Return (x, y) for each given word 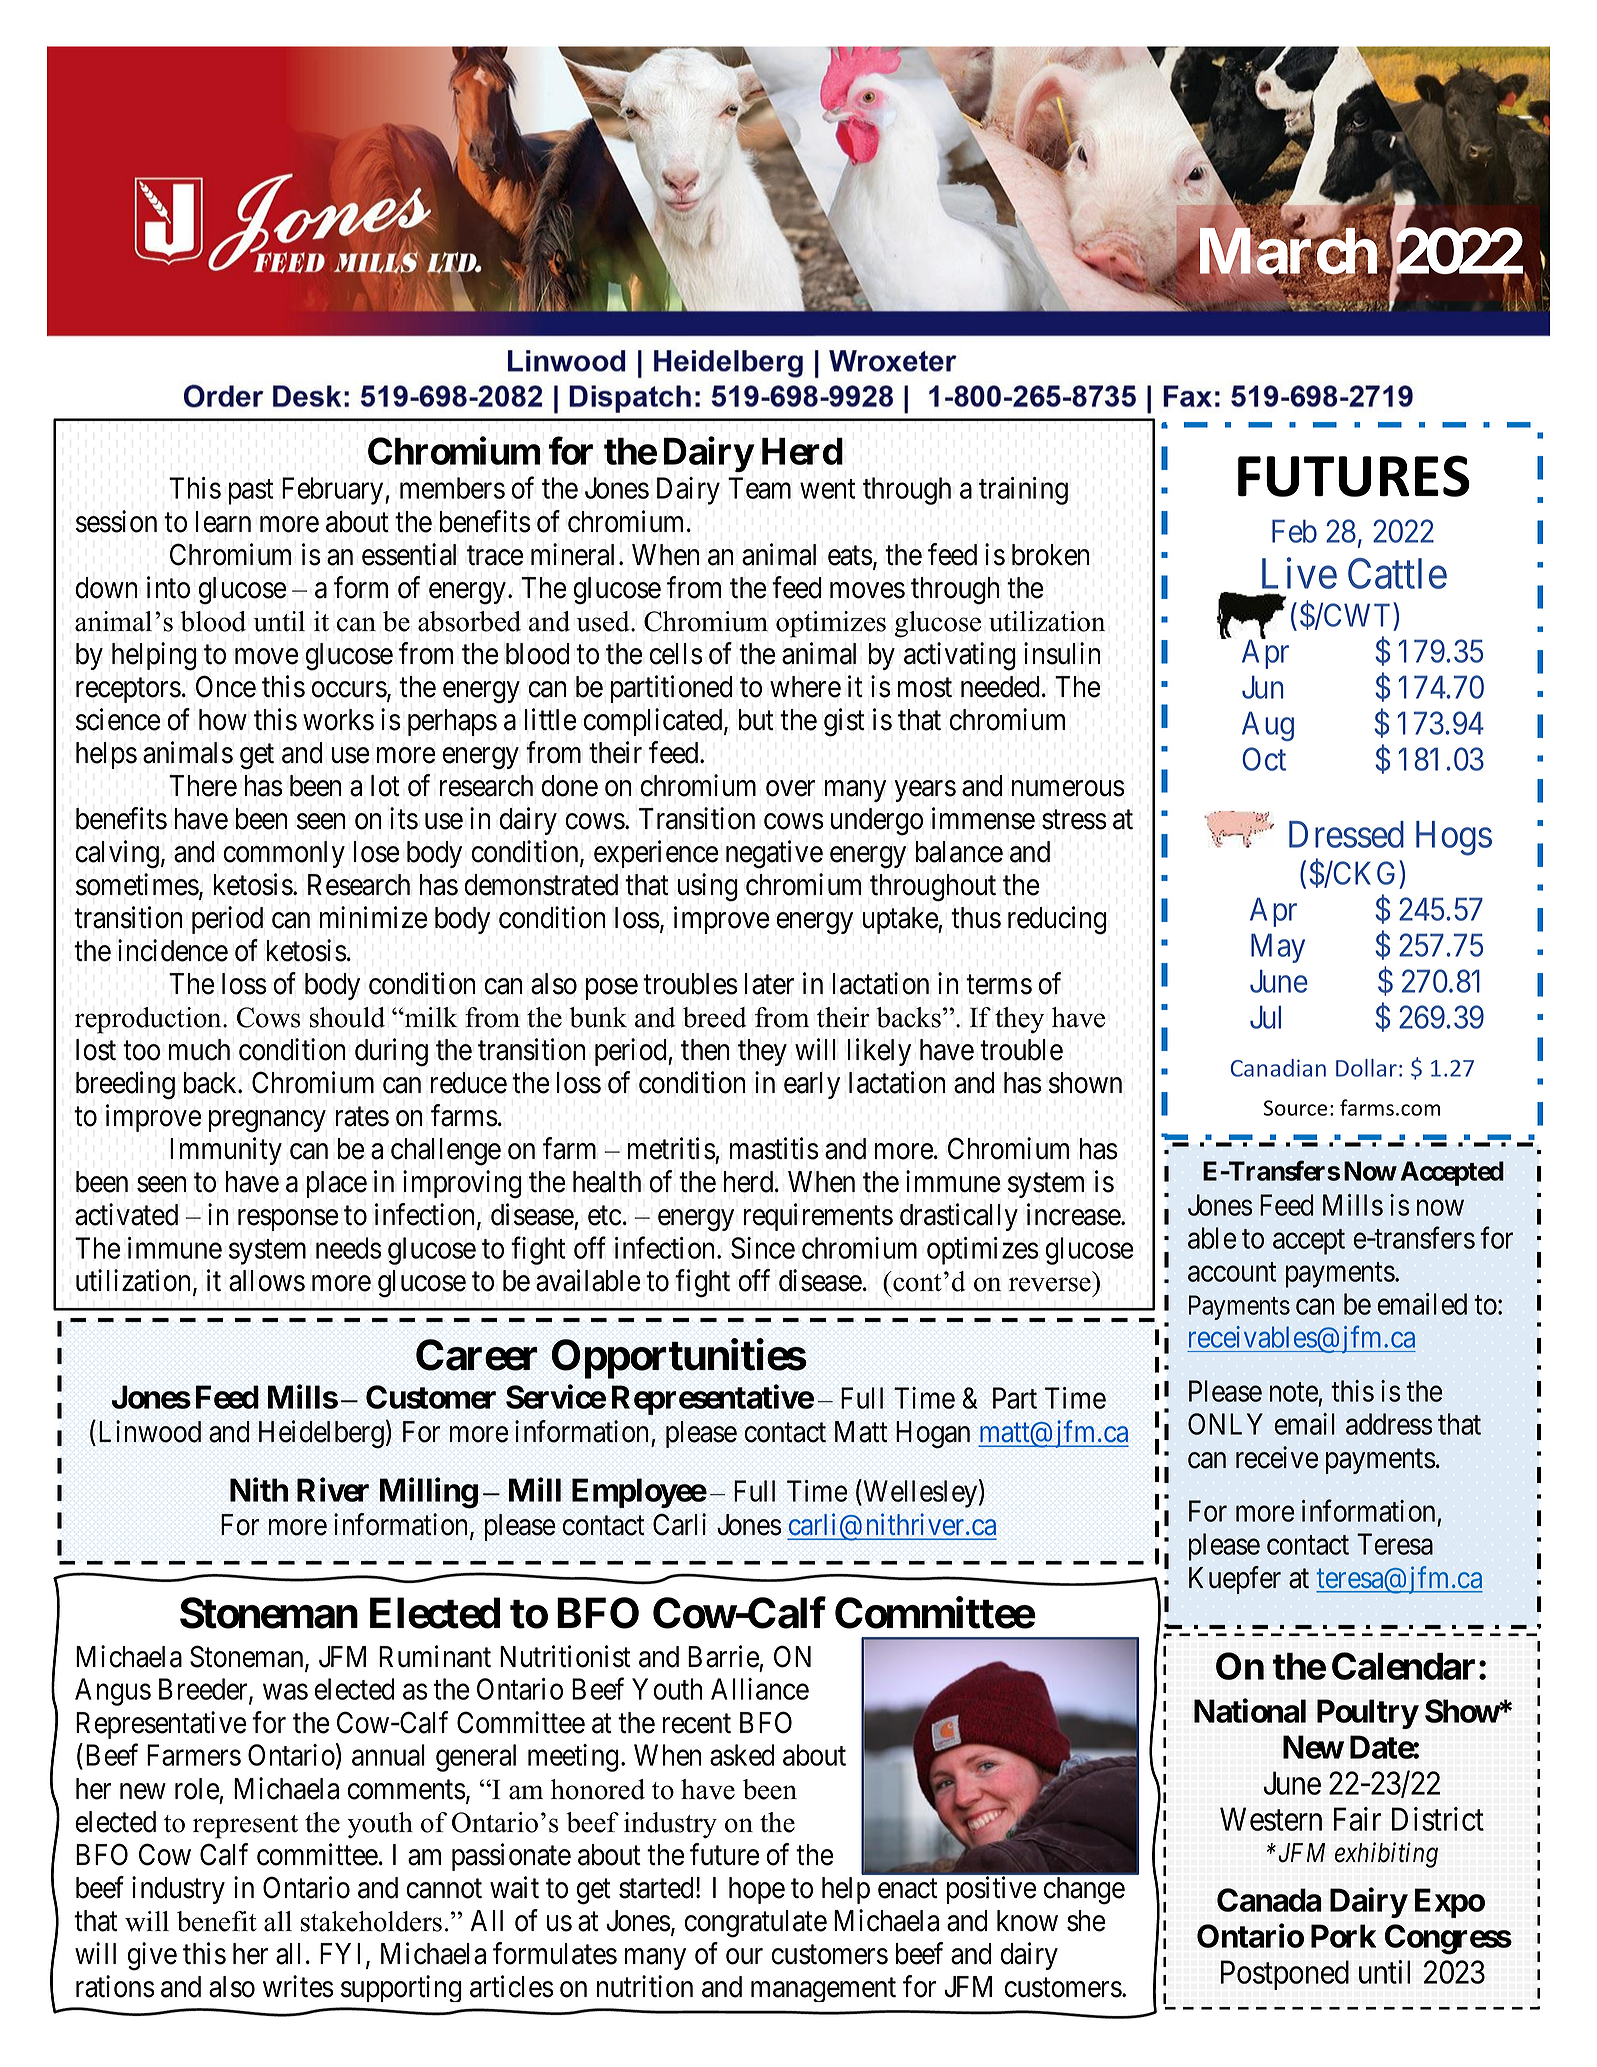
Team (759, 488)
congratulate (755, 1924)
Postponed (1285, 1975)
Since (763, 1248)
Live (1299, 573)
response (288, 1220)
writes (298, 1986)
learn (223, 522)
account (1232, 1272)
